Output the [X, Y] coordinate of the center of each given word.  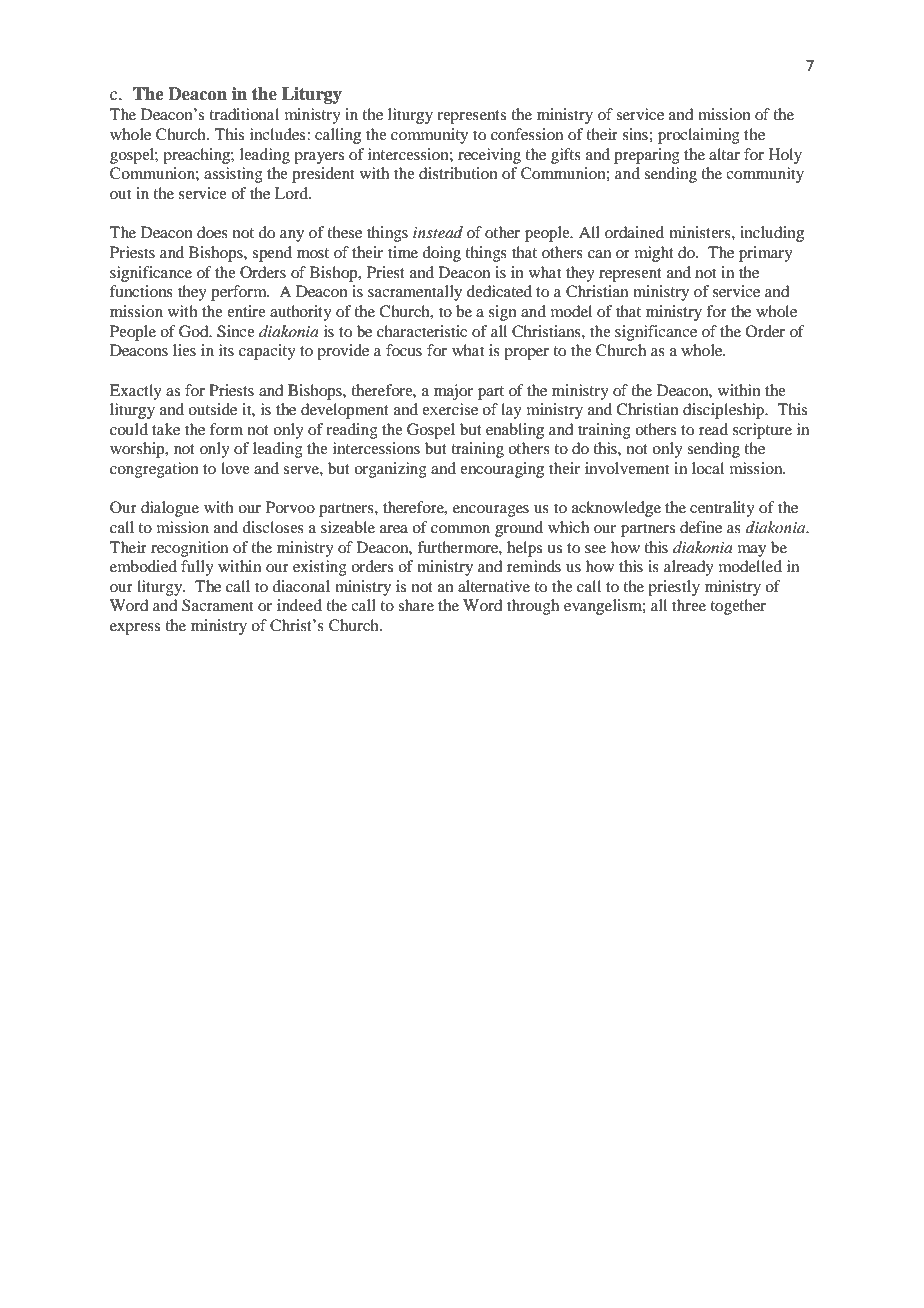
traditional [244, 114]
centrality [722, 509]
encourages [491, 511]
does [212, 232]
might [654, 254]
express [135, 629]
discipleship [724, 411]
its [226, 350]
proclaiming [699, 136]
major [453, 392]
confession [527, 134]
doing [441, 254]
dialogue [170, 509]
